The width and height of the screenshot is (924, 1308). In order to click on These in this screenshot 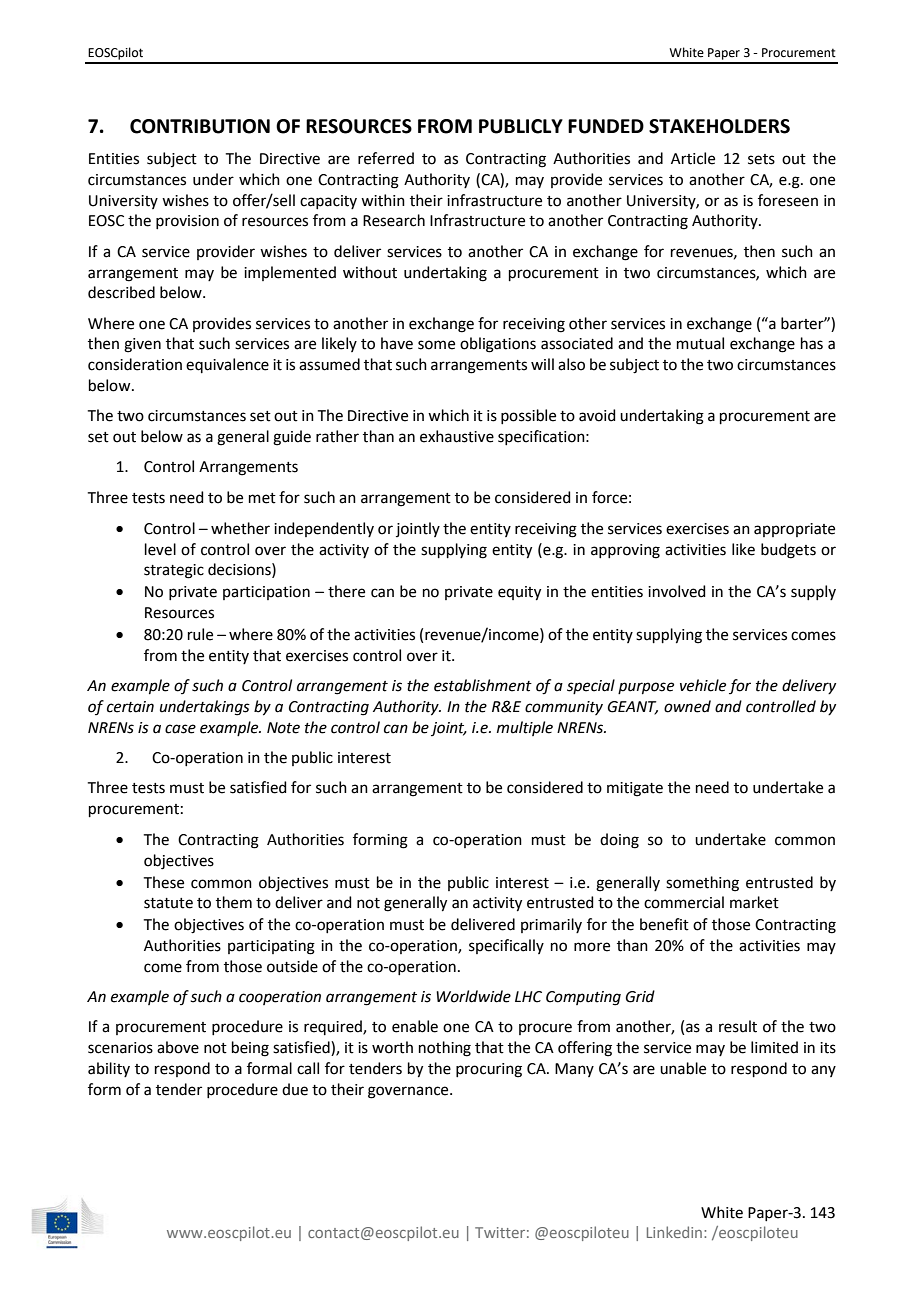, I will do `click(164, 882)`.
